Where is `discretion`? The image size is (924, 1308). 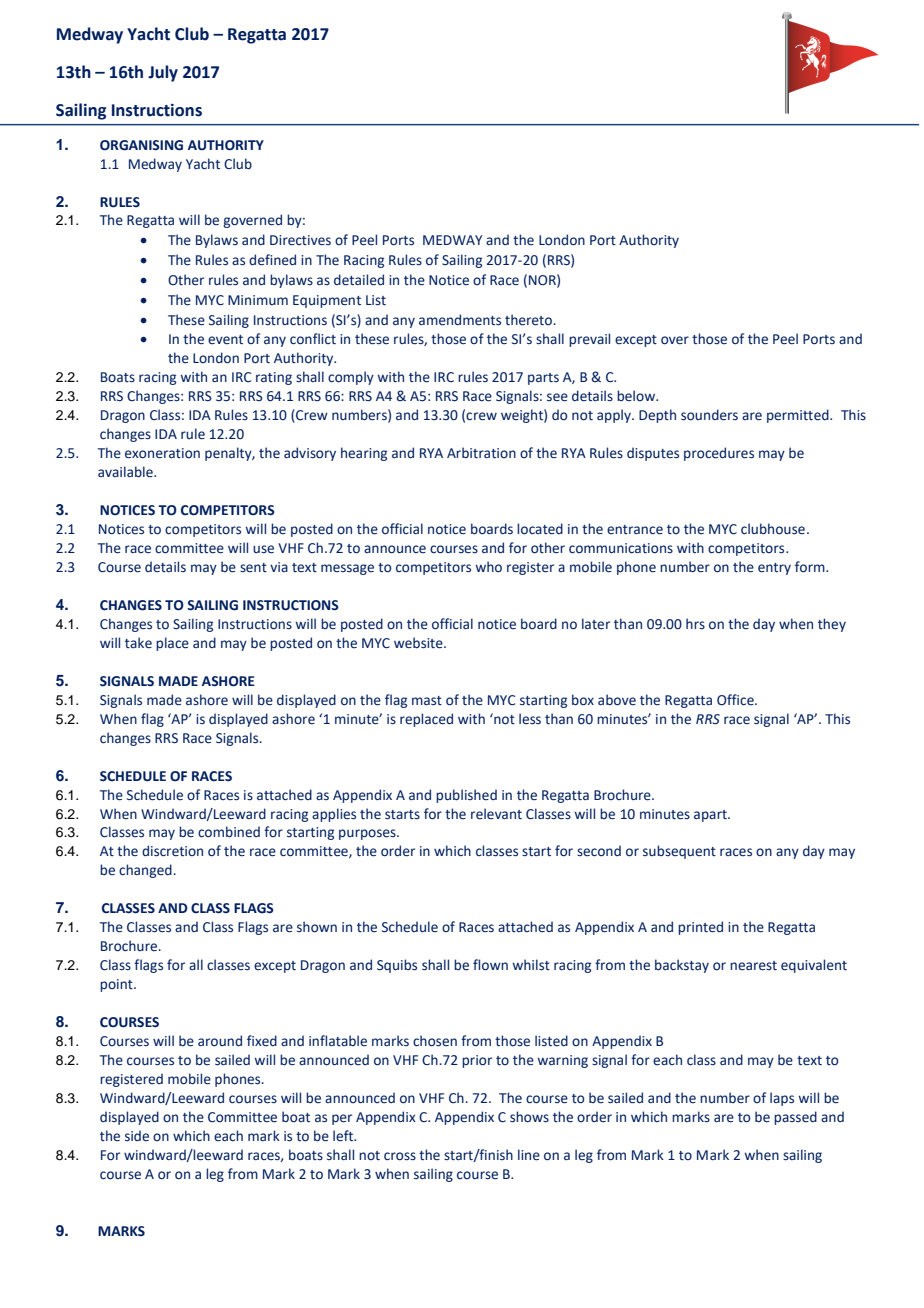
discretion is located at coordinates (172, 851).
